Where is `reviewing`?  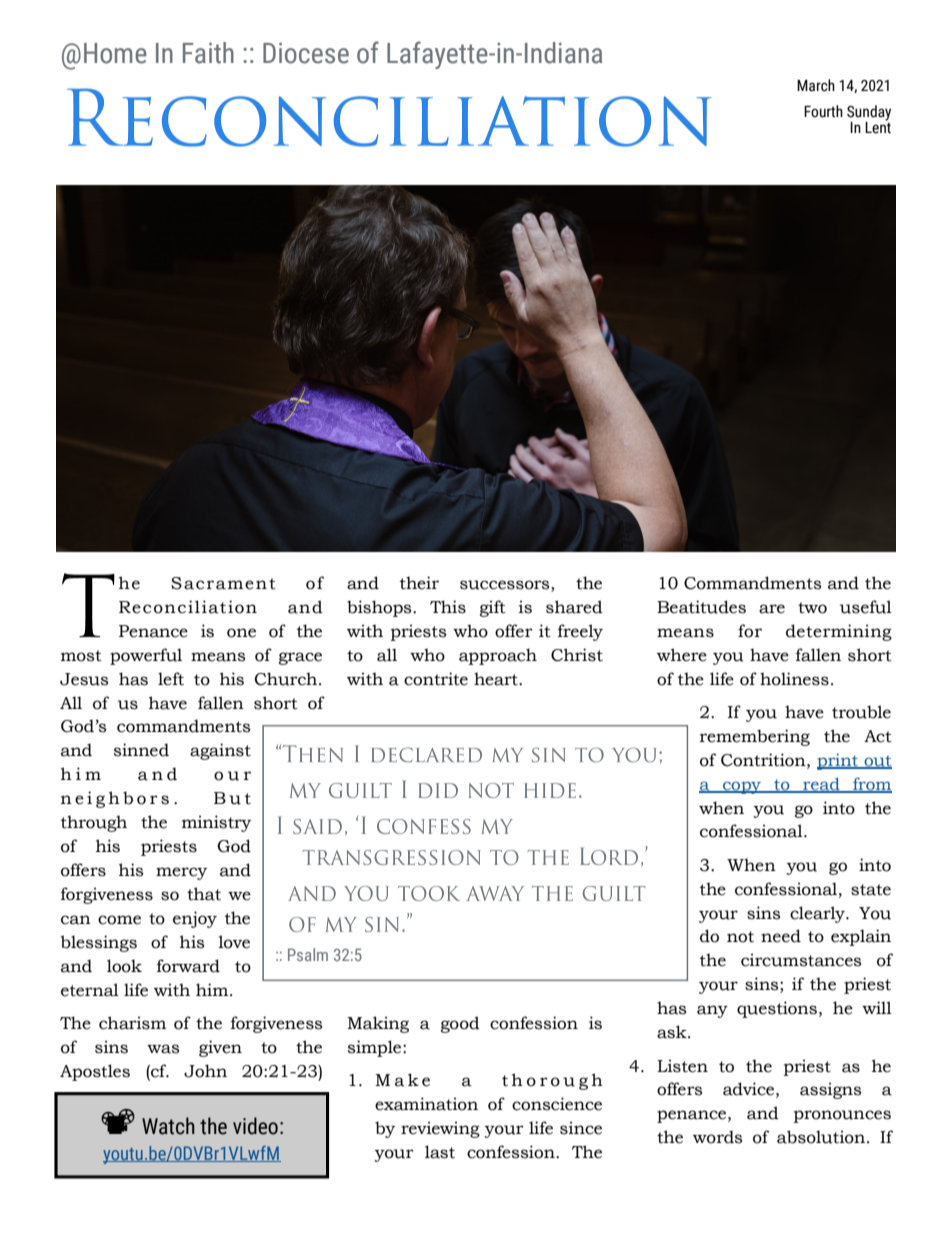
reviewing is located at coordinates (440, 1129).
